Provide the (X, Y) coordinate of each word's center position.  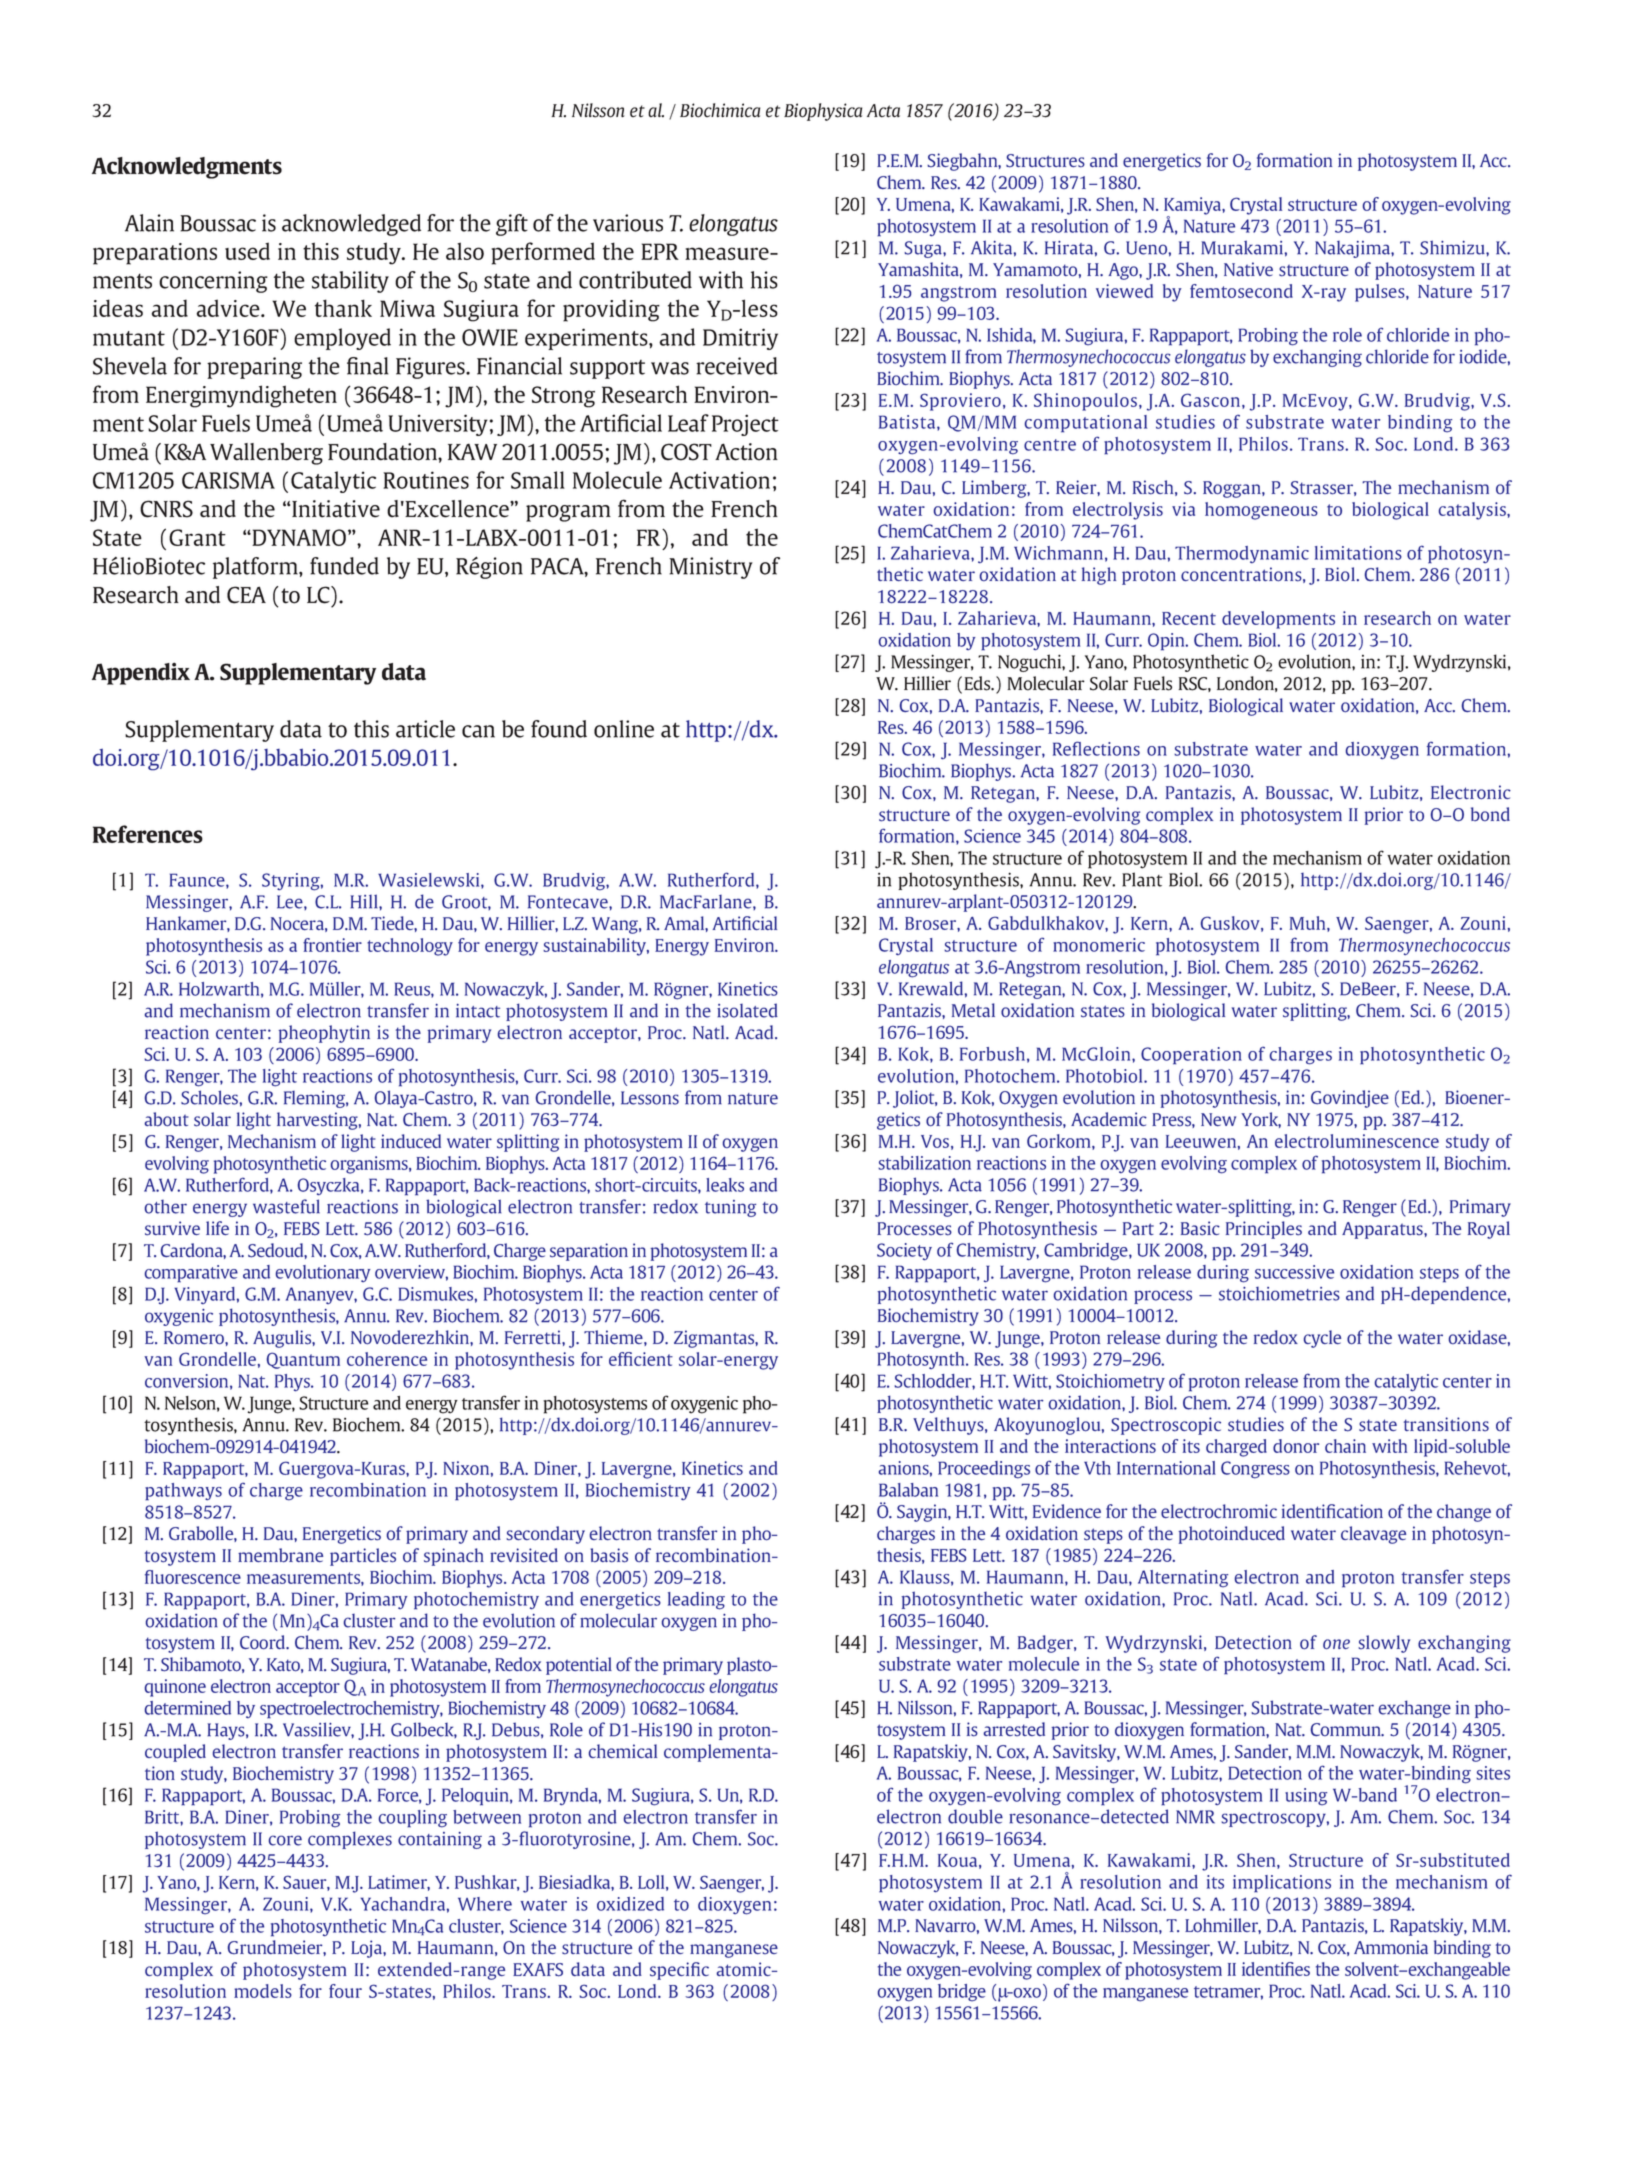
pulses (1381, 293)
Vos (935, 1141)
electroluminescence (1357, 1141)
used (247, 251)
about (167, 1119)
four (345, 1991)
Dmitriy (740, 339)
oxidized (630, 1904)
